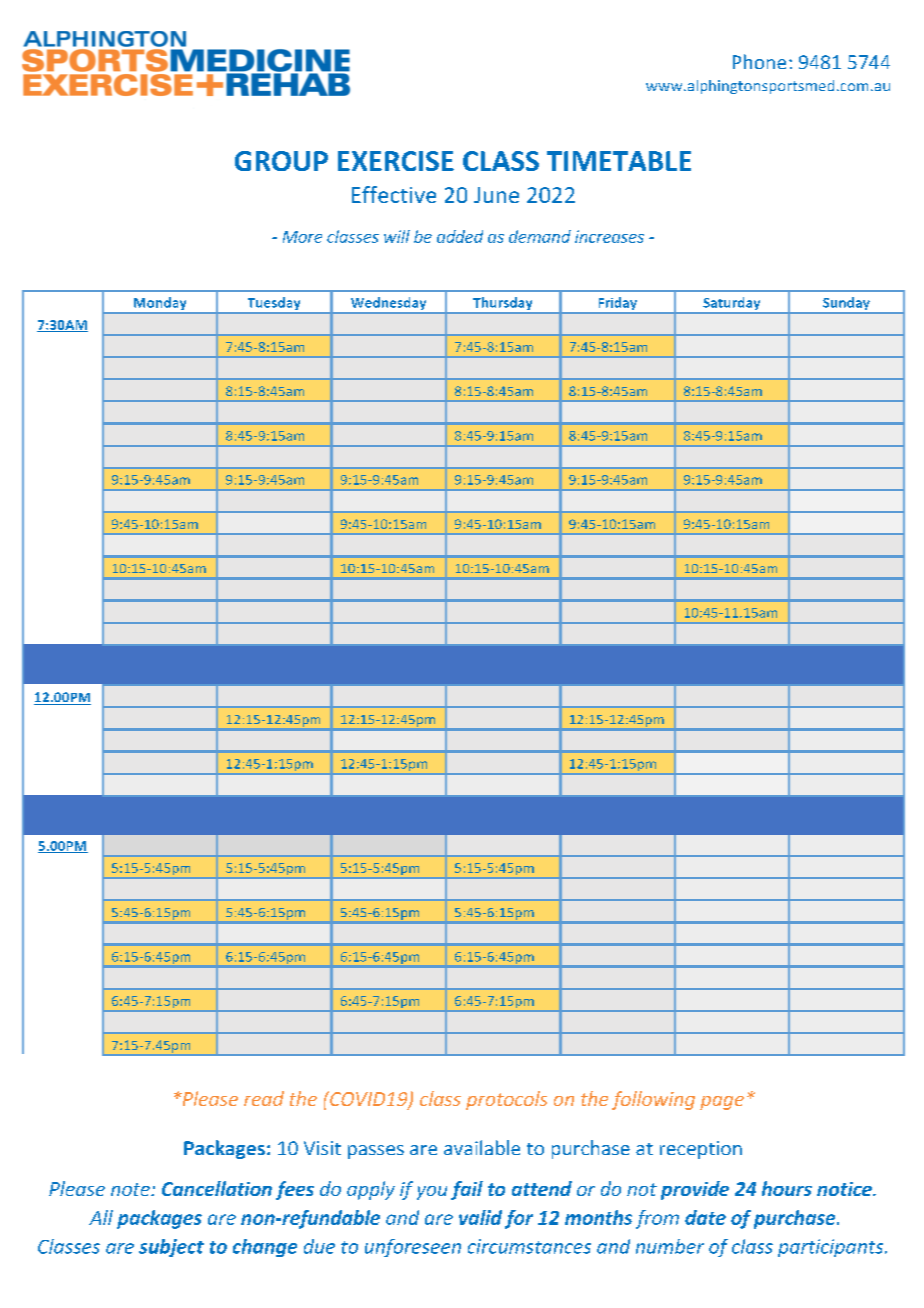 This document has height=1308, width=924. What do you see at coordinates (480, 1217) in the document?
I see `valid` at bounding box center [480, 1217].
